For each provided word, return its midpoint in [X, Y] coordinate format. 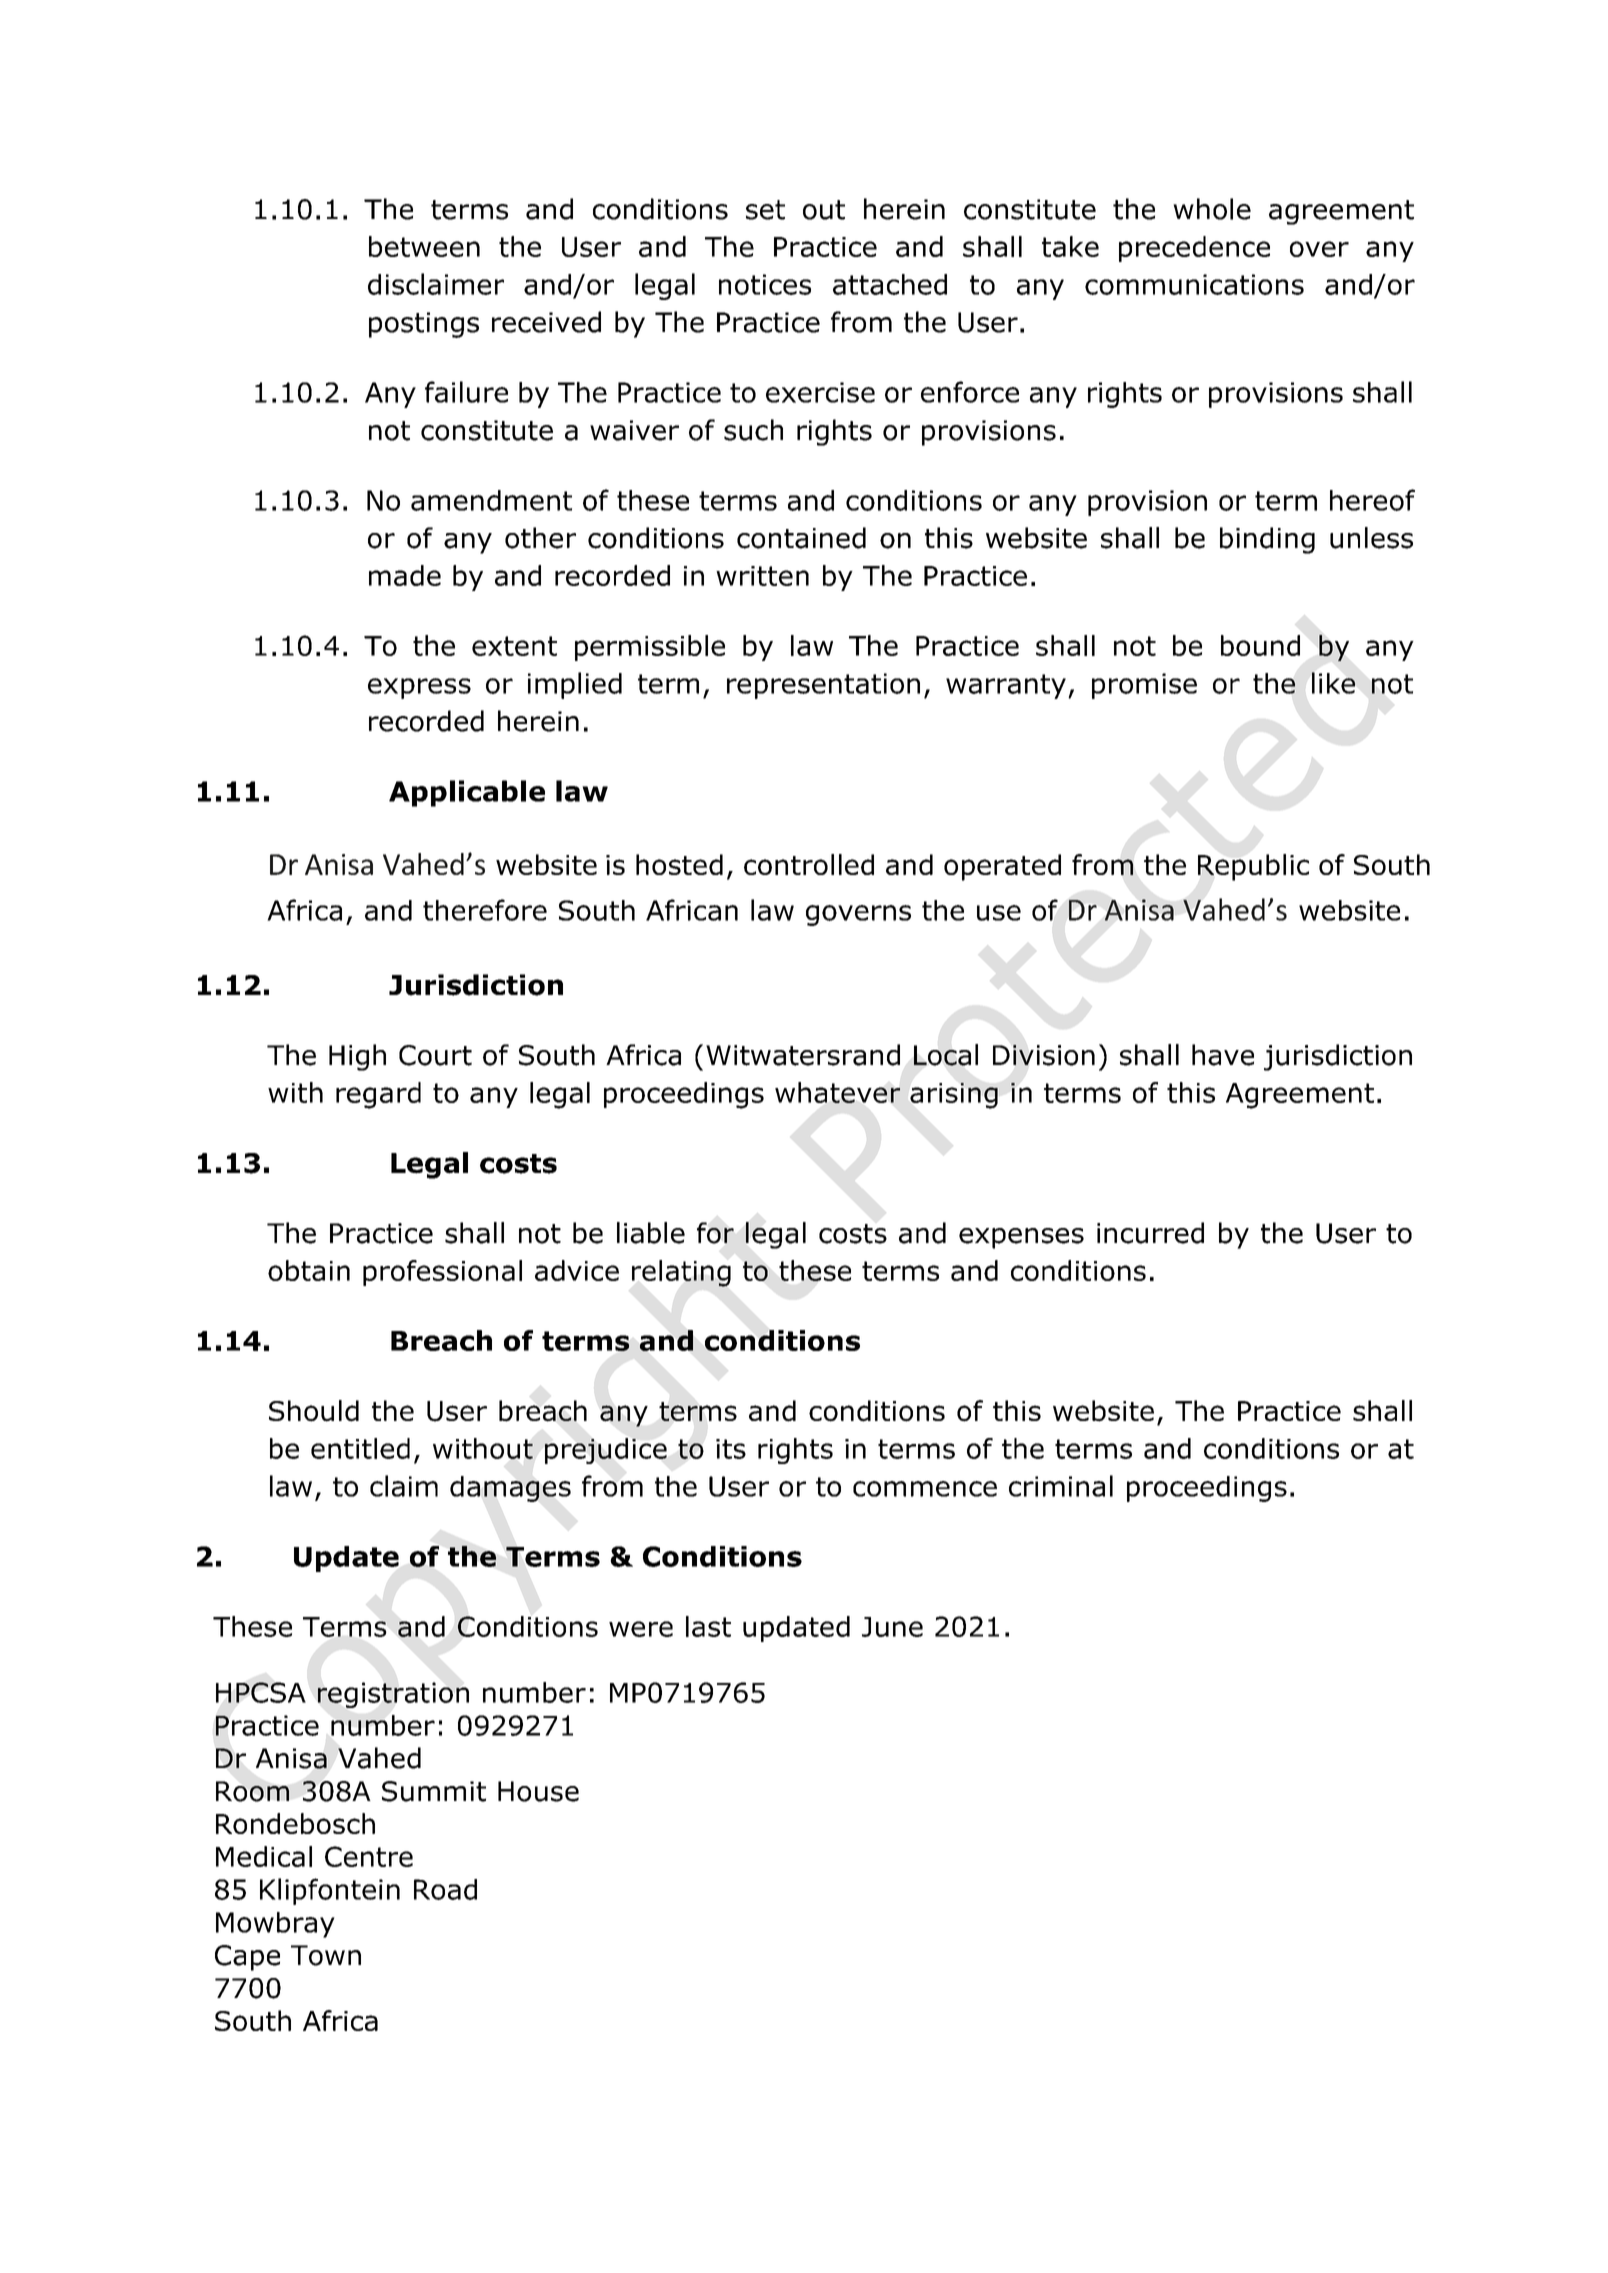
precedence [1194, 249]
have [1223, 1055]
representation [823, 686]
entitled [360, 1448]
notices [765, 284]
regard [378, 1095]
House [538, 1791]
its [731, 1449]
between [424, 246]
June [892, 1627]
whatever [837, 1092]
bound [1260, 645]
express [419, 688]
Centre [369, 1856]
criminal [1061, 1486]
